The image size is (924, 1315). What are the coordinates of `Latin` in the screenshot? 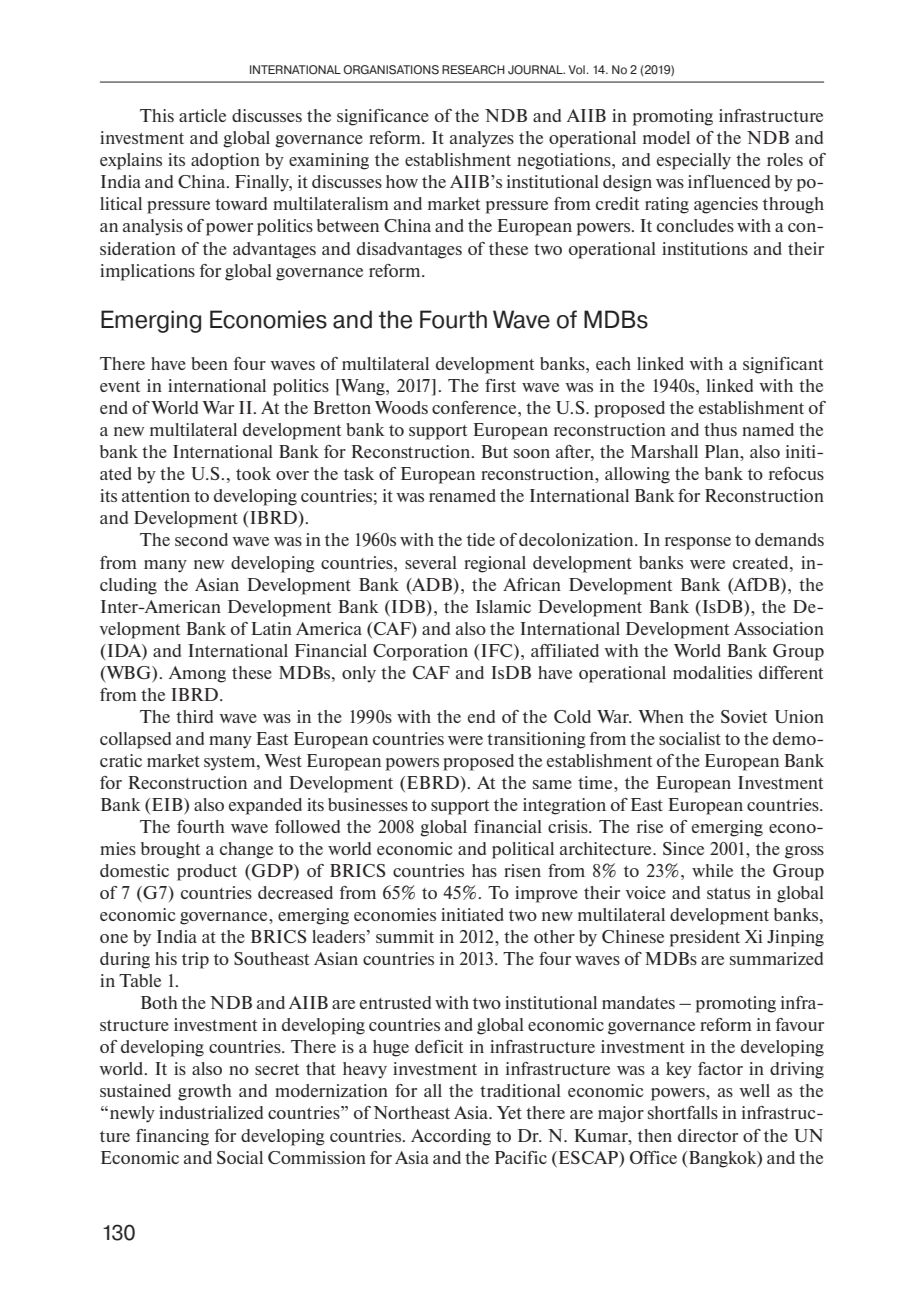 It's located at (271, 628).
